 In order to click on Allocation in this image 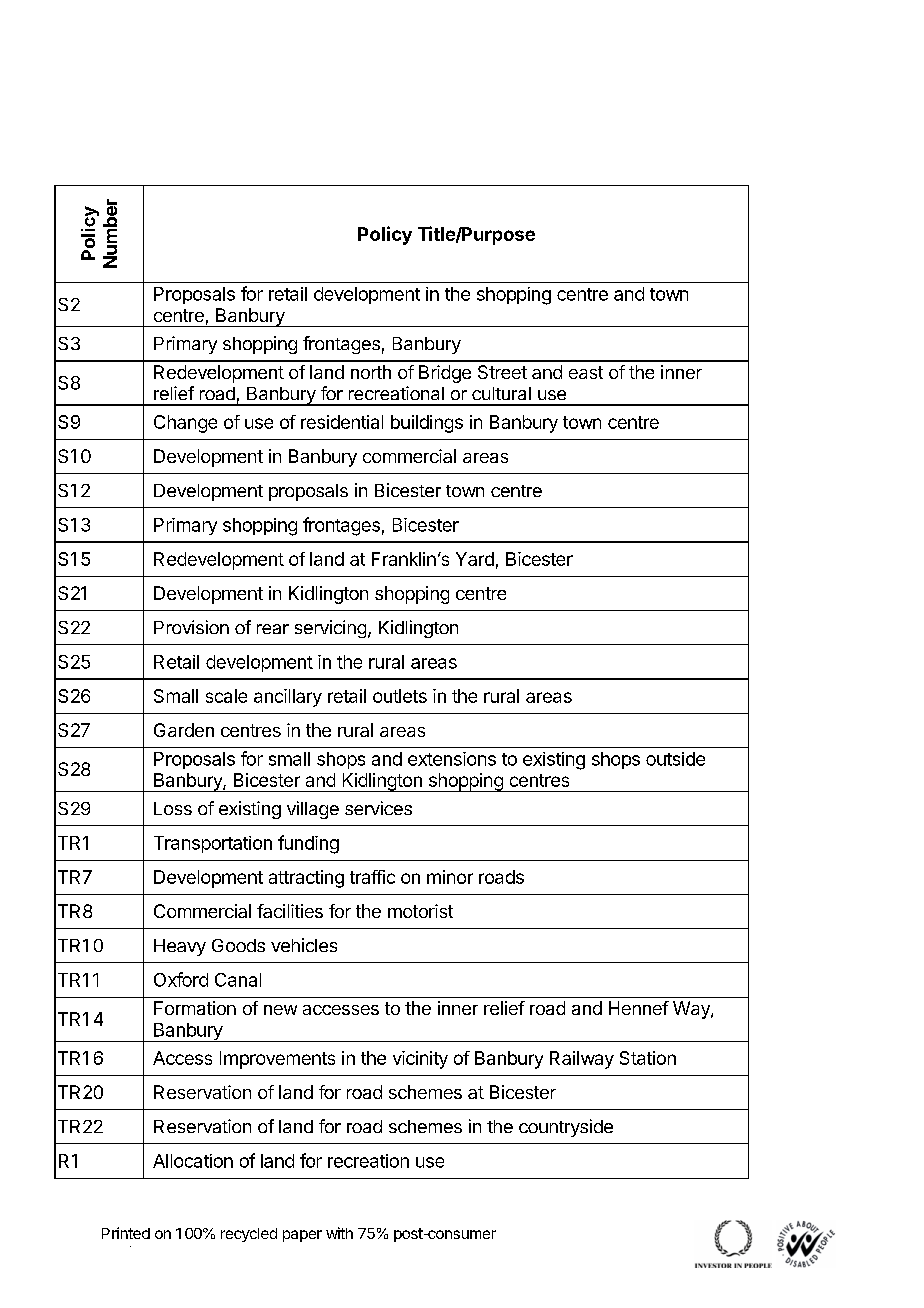, I will do `click(193, 1161)`.
